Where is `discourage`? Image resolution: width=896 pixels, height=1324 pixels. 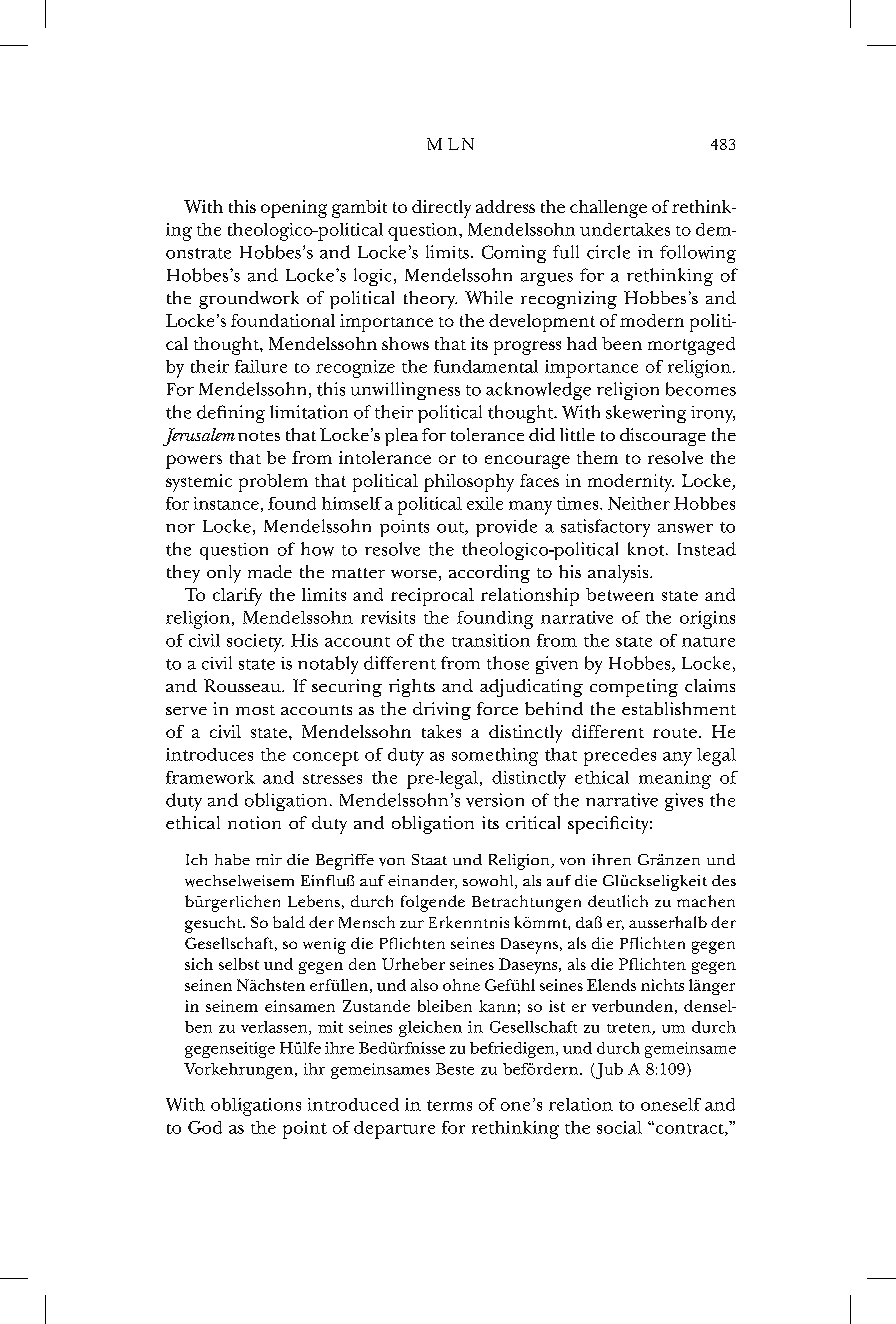 discourage is located at coordinates (663, 437).
